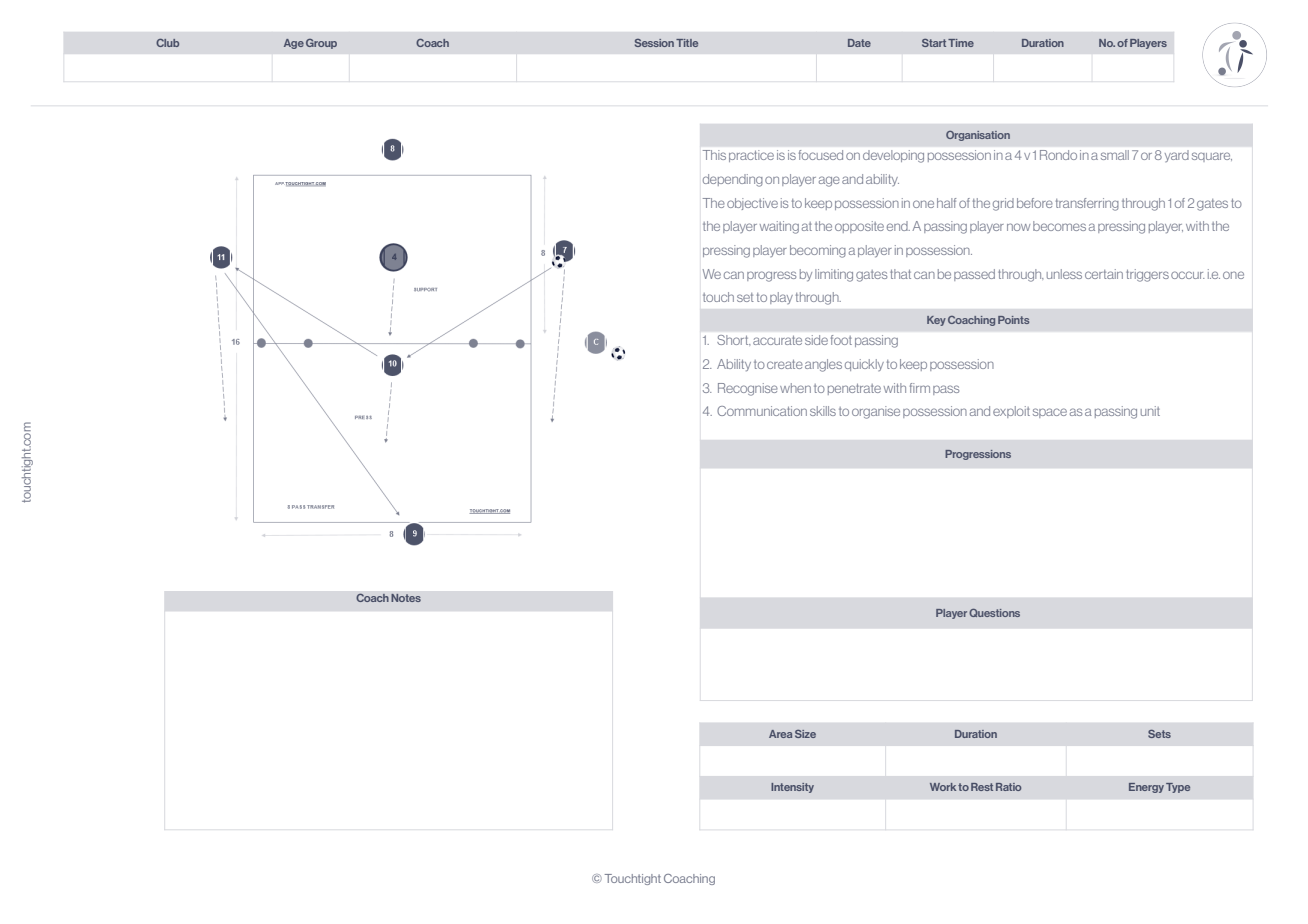 Image resolution: width=1308 pixels, height=924 pixels. What do you see at coordinates (1050, 413) in the document?
I see `space` at bounding box center [1050, 413].
